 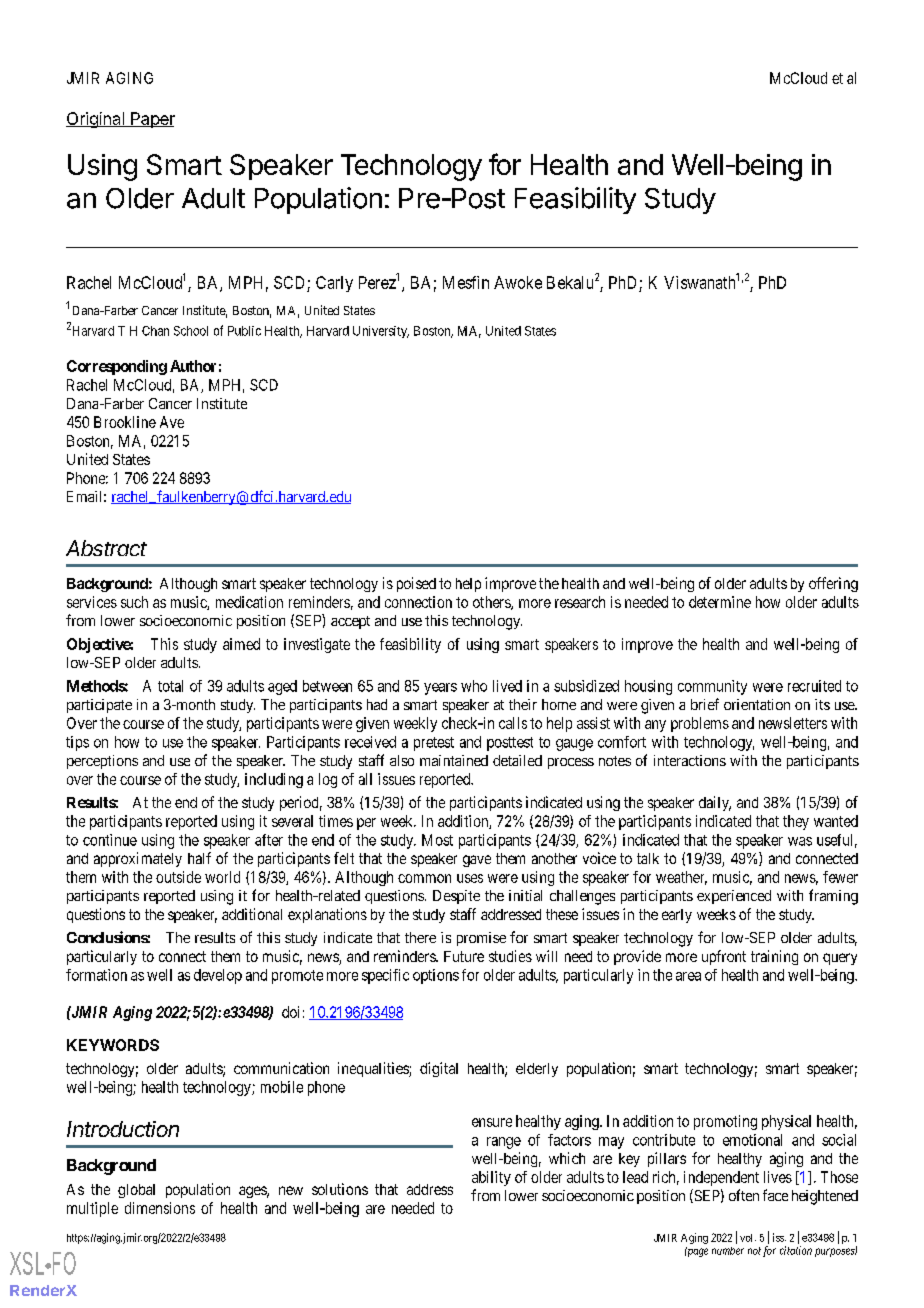 What do you see at coordinates (218, 976) in the document?
I see `develop` at bounding box center [218, 976].
